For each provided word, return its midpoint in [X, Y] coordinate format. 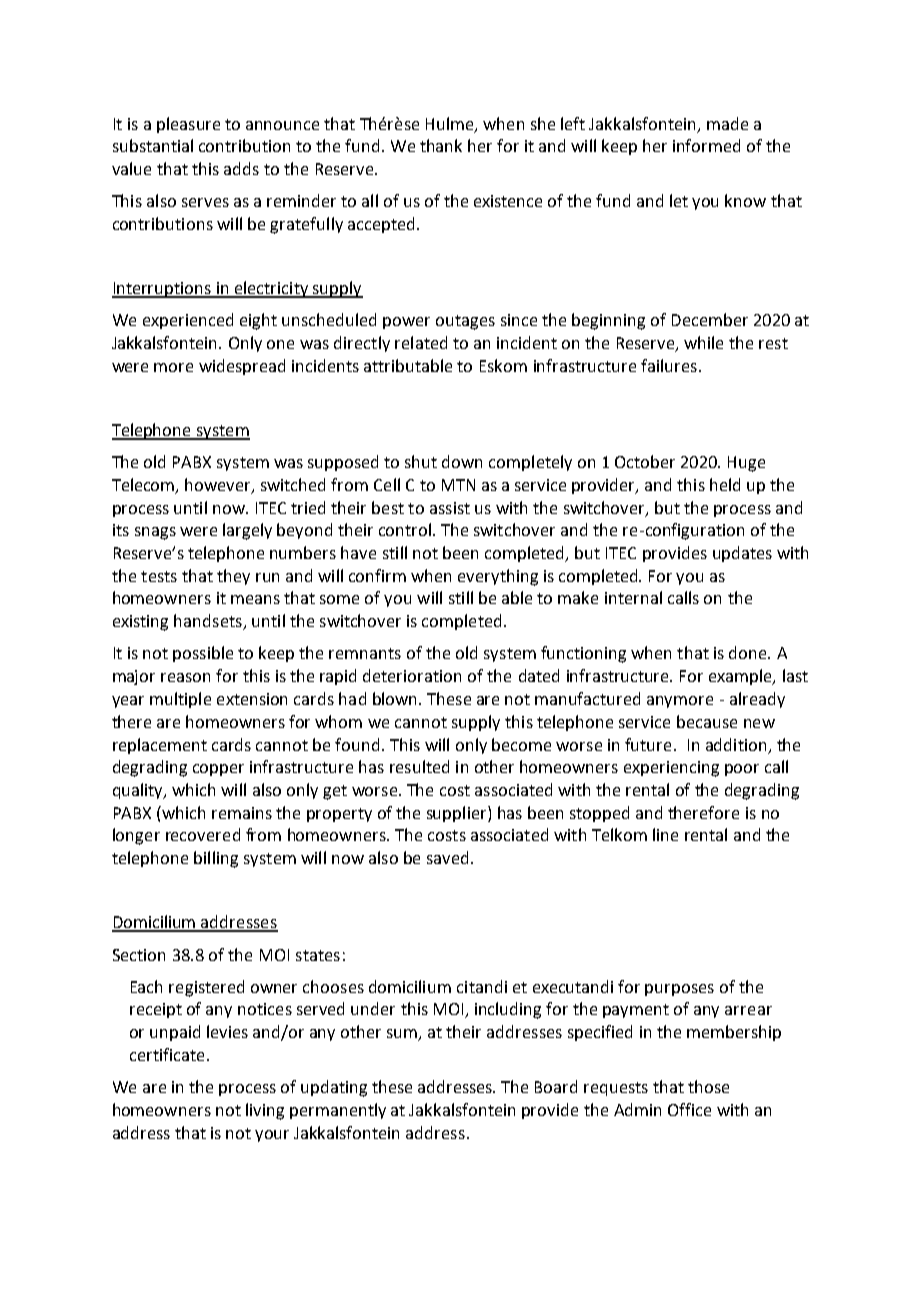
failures [669, 365]
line [665, 834]
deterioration [412, 675]
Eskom [503, 365]
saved [447, 857]
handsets [209, 622]
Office [689, 1109]
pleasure [188, 125]
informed [706, 145]
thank [441, 145]
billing [216, 859]
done [749, 652]
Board [556, 1086]
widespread [242, 367]
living [265, 1111]
